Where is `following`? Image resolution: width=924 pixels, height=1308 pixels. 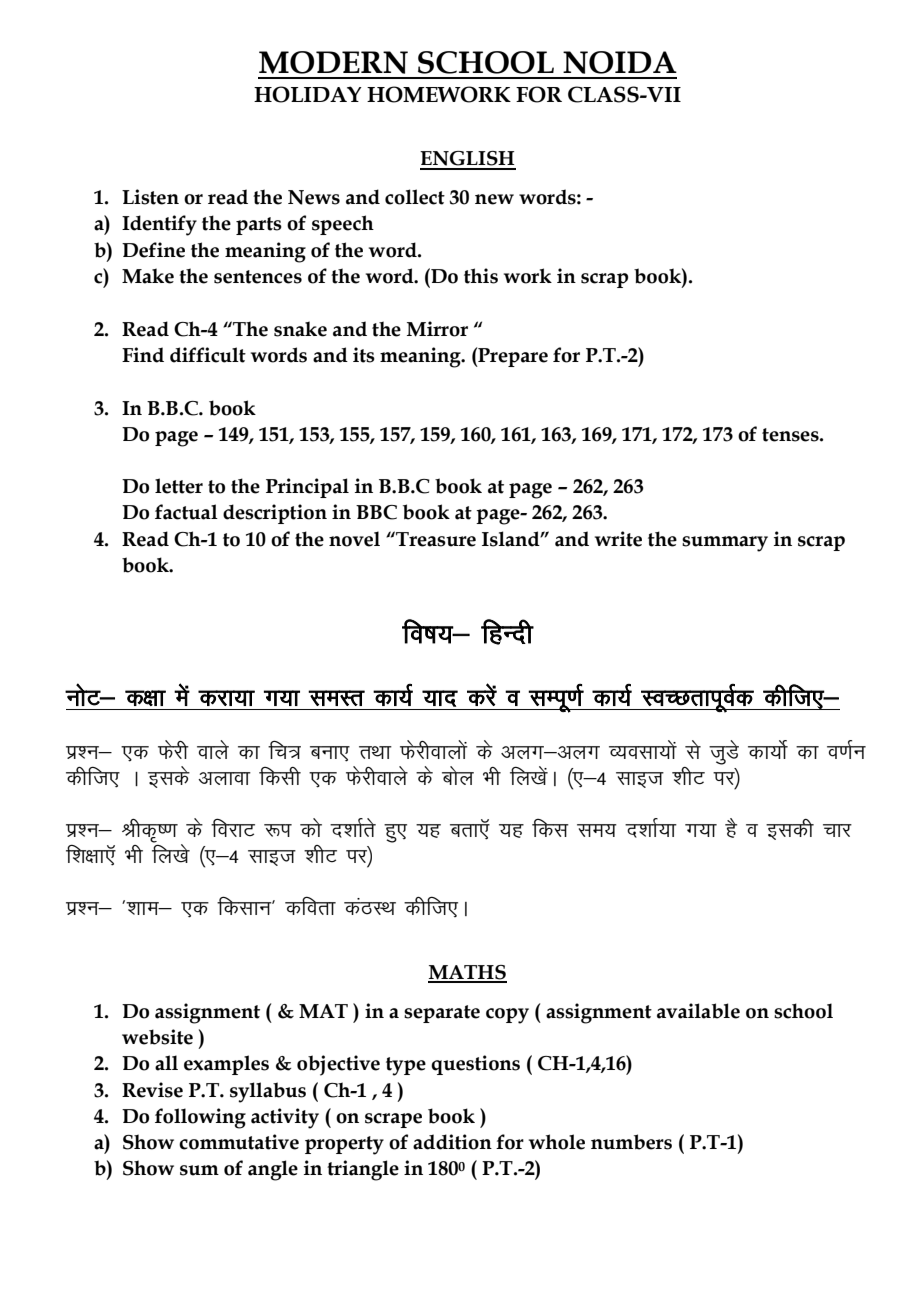 following is located at coordinates (200, 1118).
